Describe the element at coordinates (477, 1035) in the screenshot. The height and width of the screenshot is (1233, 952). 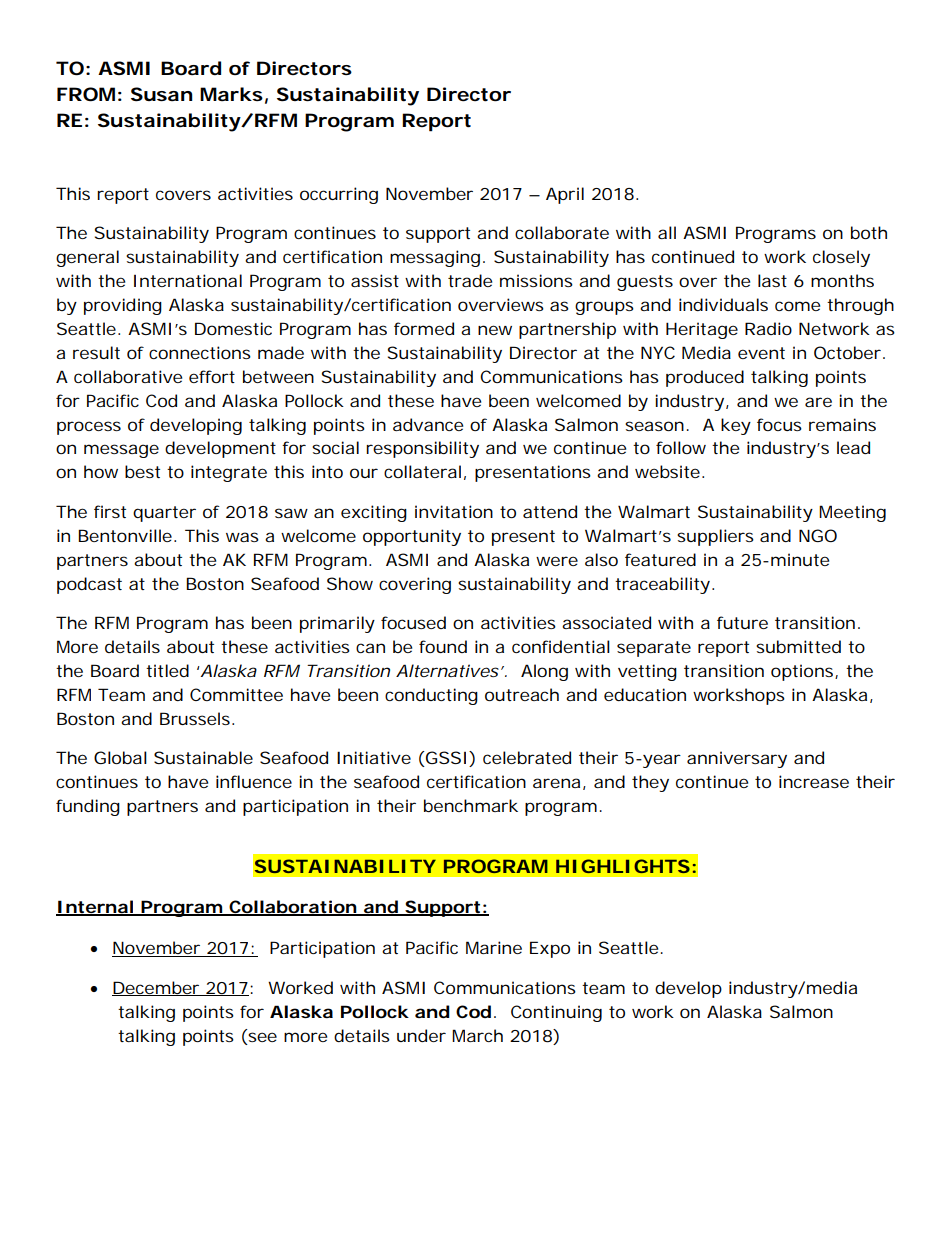
I see `March` at that location.
